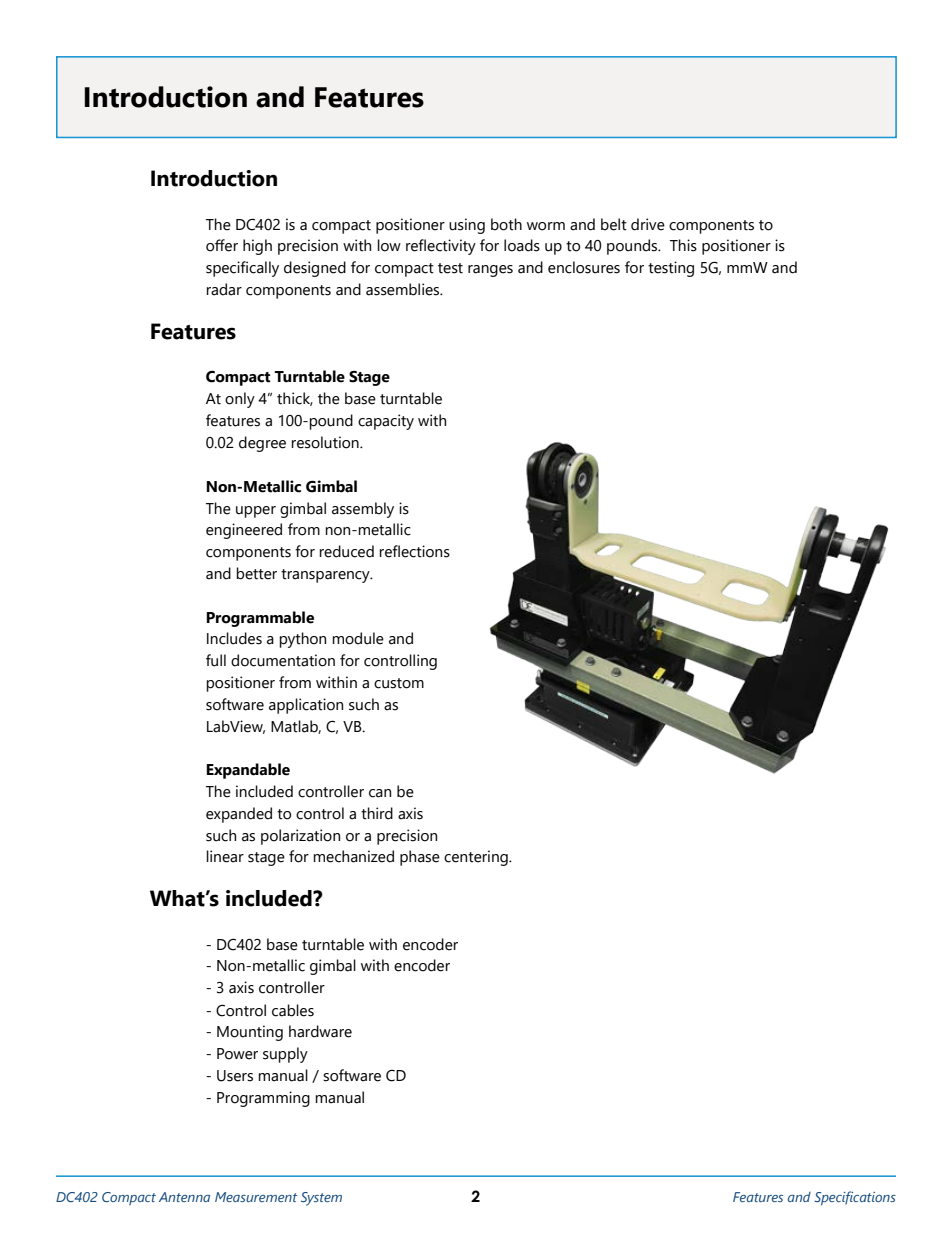 Image resolution: width=952 pixels, height=1233 pixels. What do you see at coordinates (414, 551) in the page?
I see `reflections` at bounding box center [414, 551].
